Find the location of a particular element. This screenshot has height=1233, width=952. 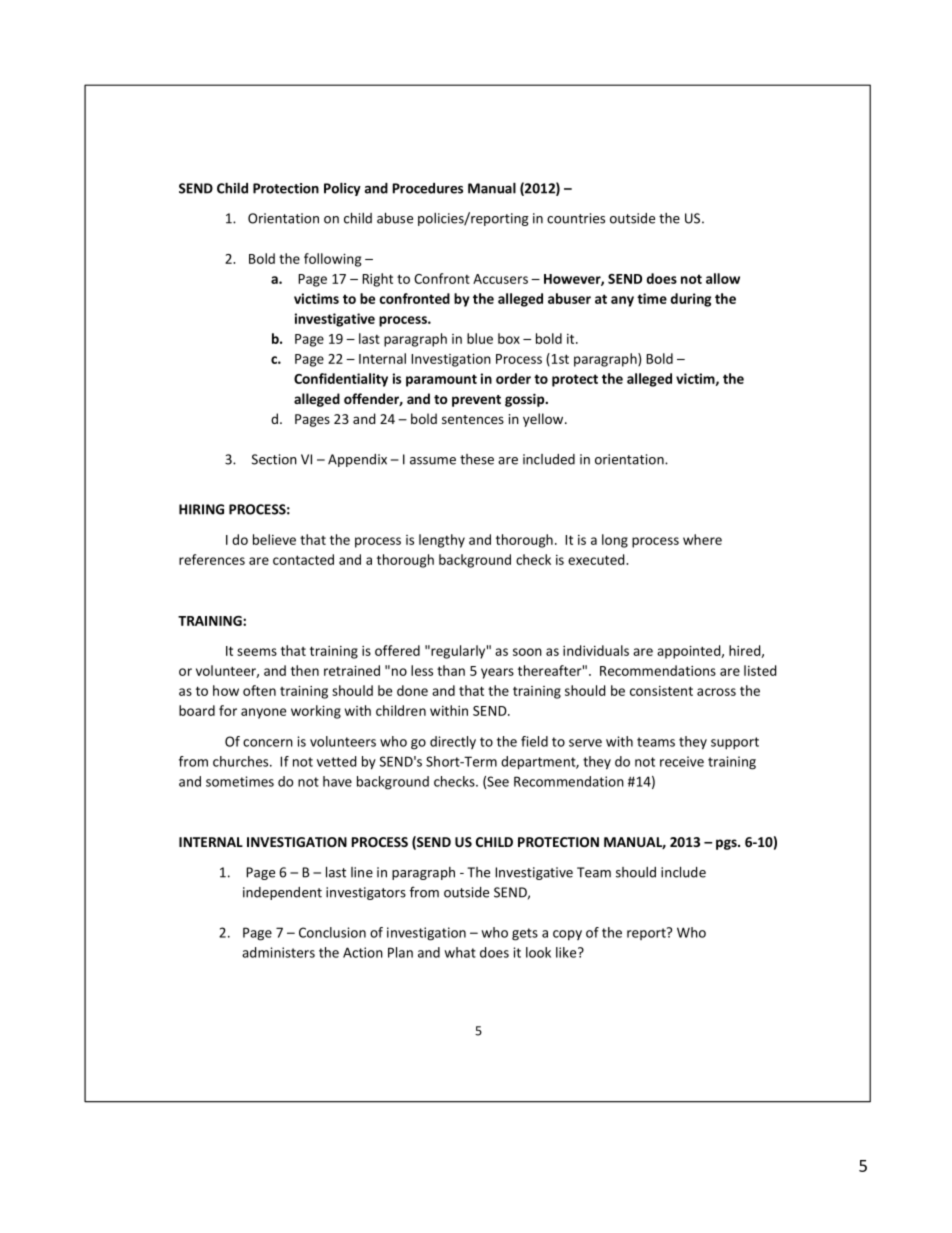

prevent is located at coordinates (476, 401).
